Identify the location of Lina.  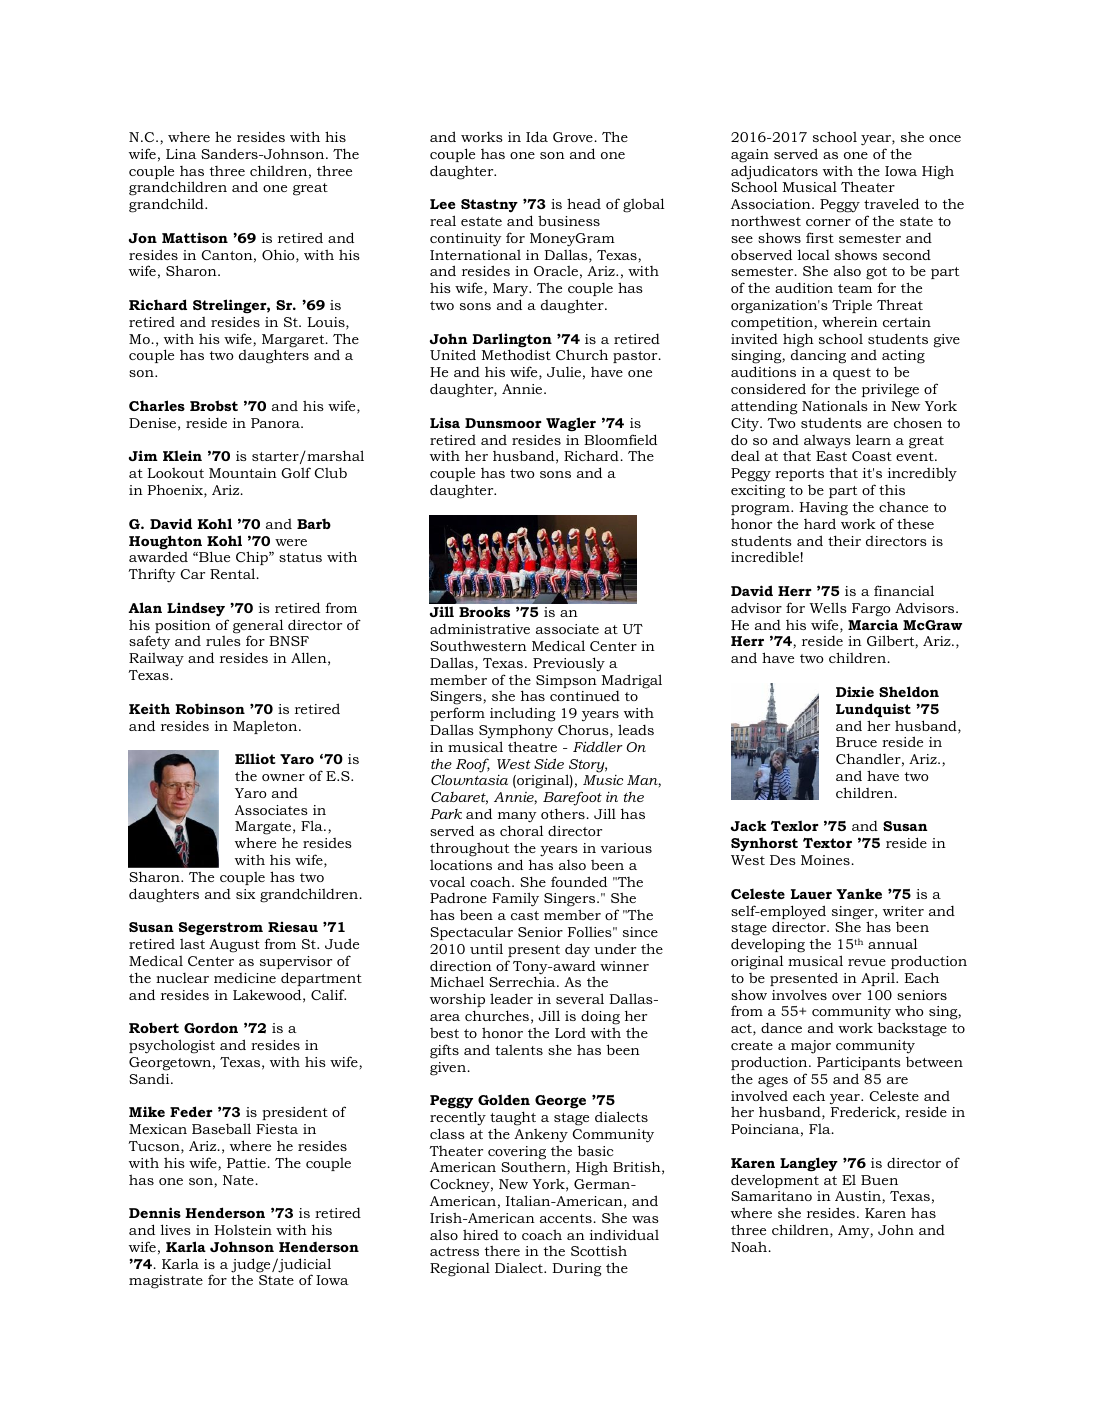
(181, 154).
